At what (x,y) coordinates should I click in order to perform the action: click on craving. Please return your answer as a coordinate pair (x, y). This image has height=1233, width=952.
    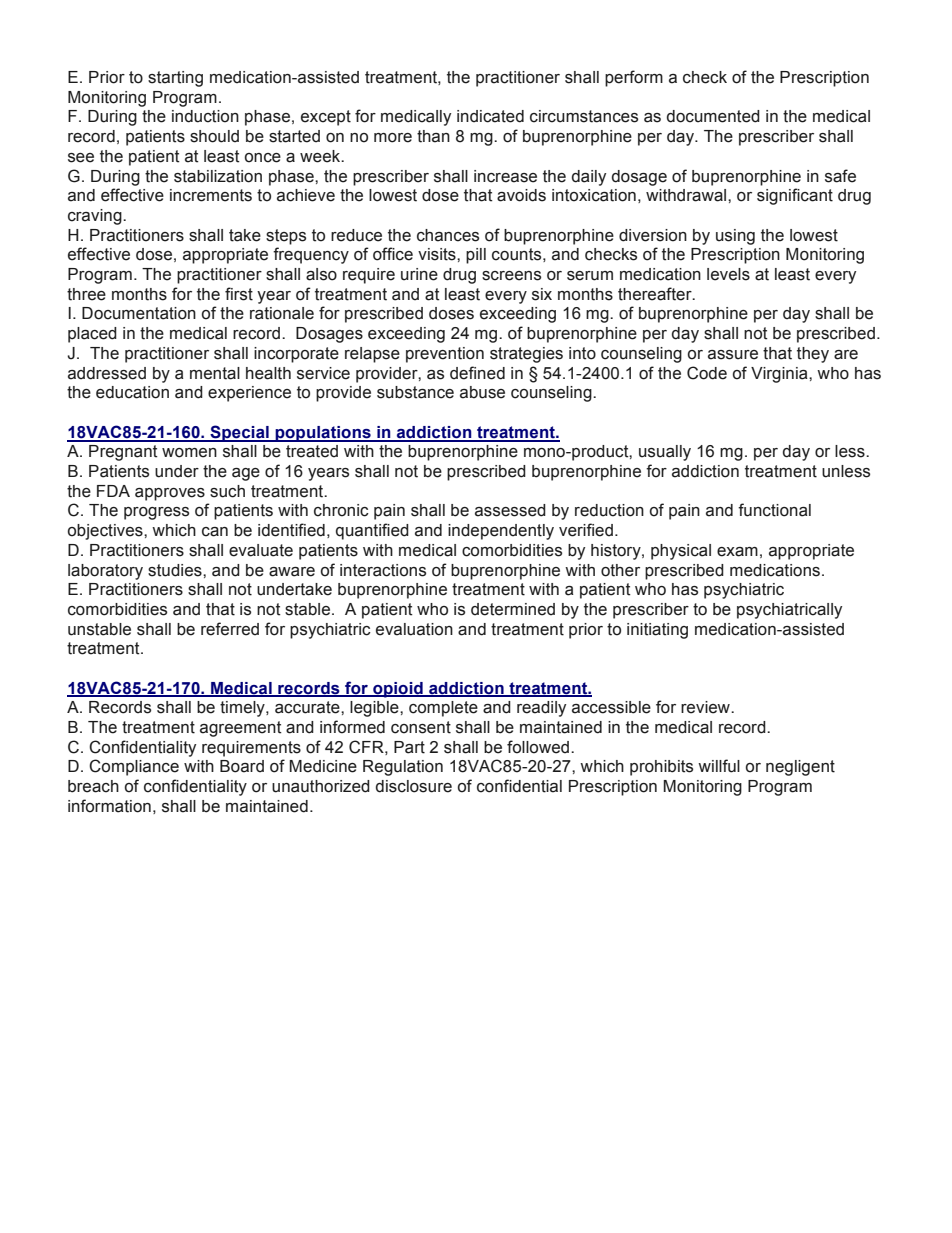
    Looking at the image, I should click on (96, 217).
